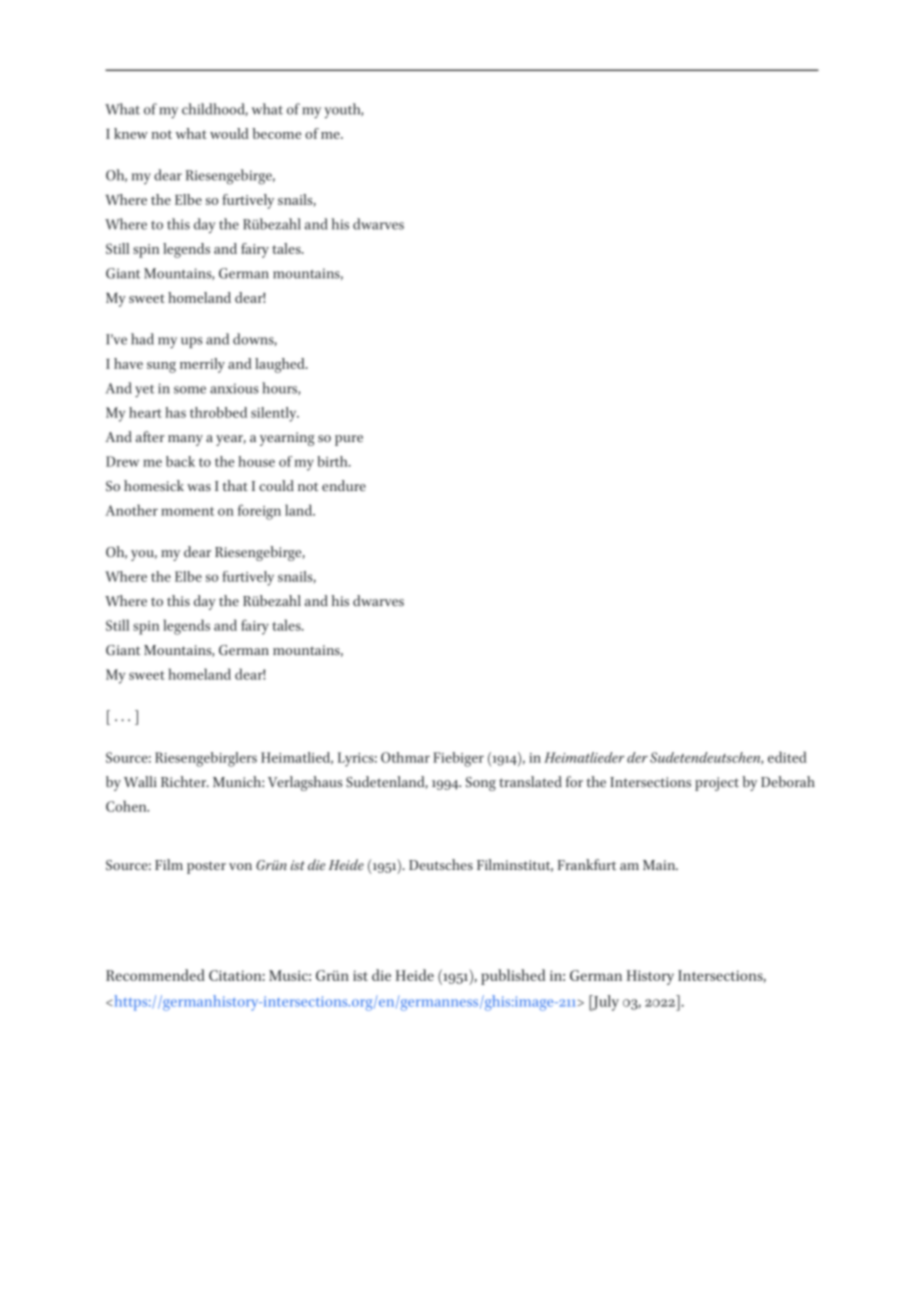 The height and width of the screenshot is (1308, 924). I want to click on become, so click(276, 133).
